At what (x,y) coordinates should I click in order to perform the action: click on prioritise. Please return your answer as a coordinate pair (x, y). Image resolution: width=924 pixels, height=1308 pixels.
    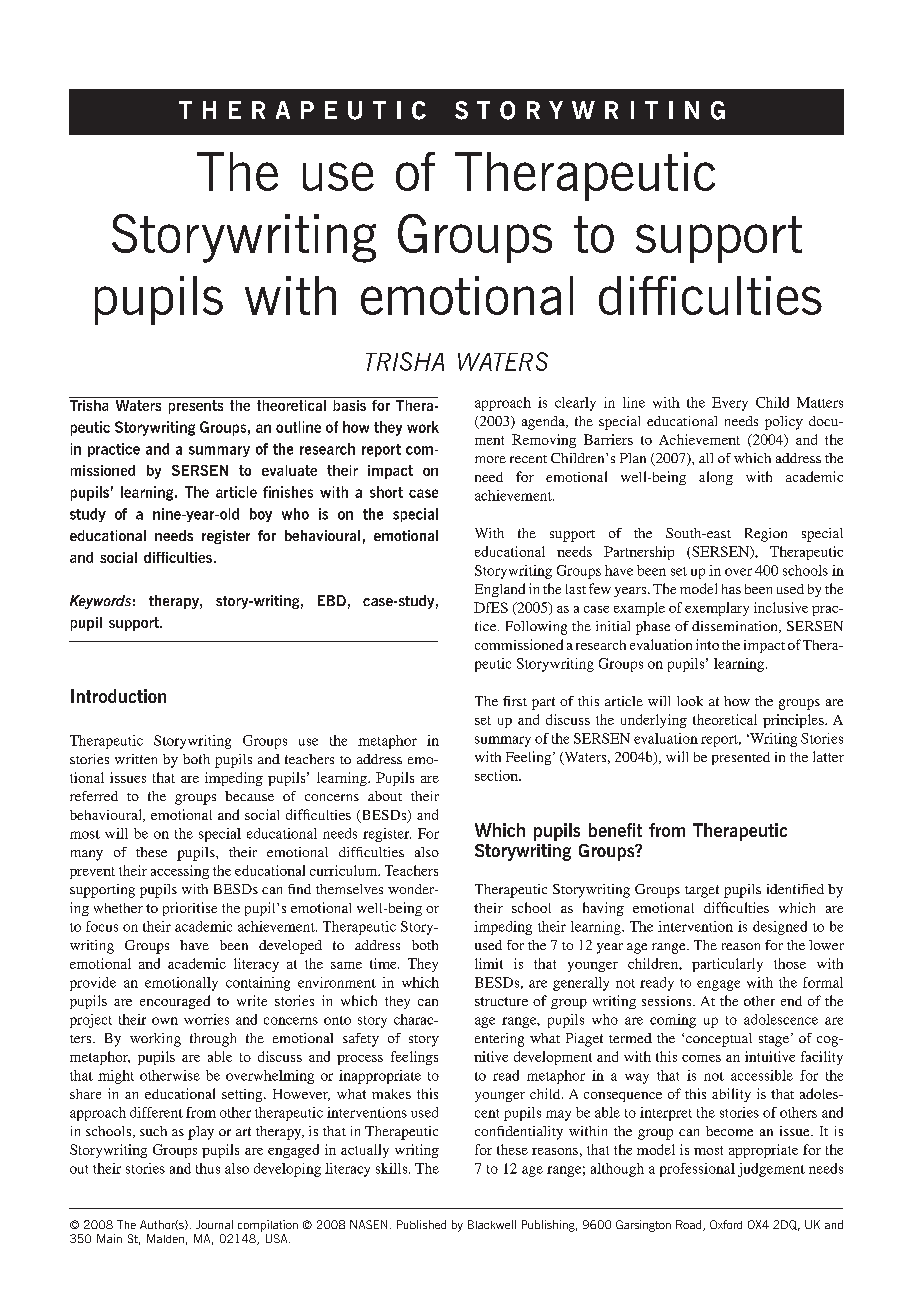
    Looking at the image, I should click on (190, 909).
